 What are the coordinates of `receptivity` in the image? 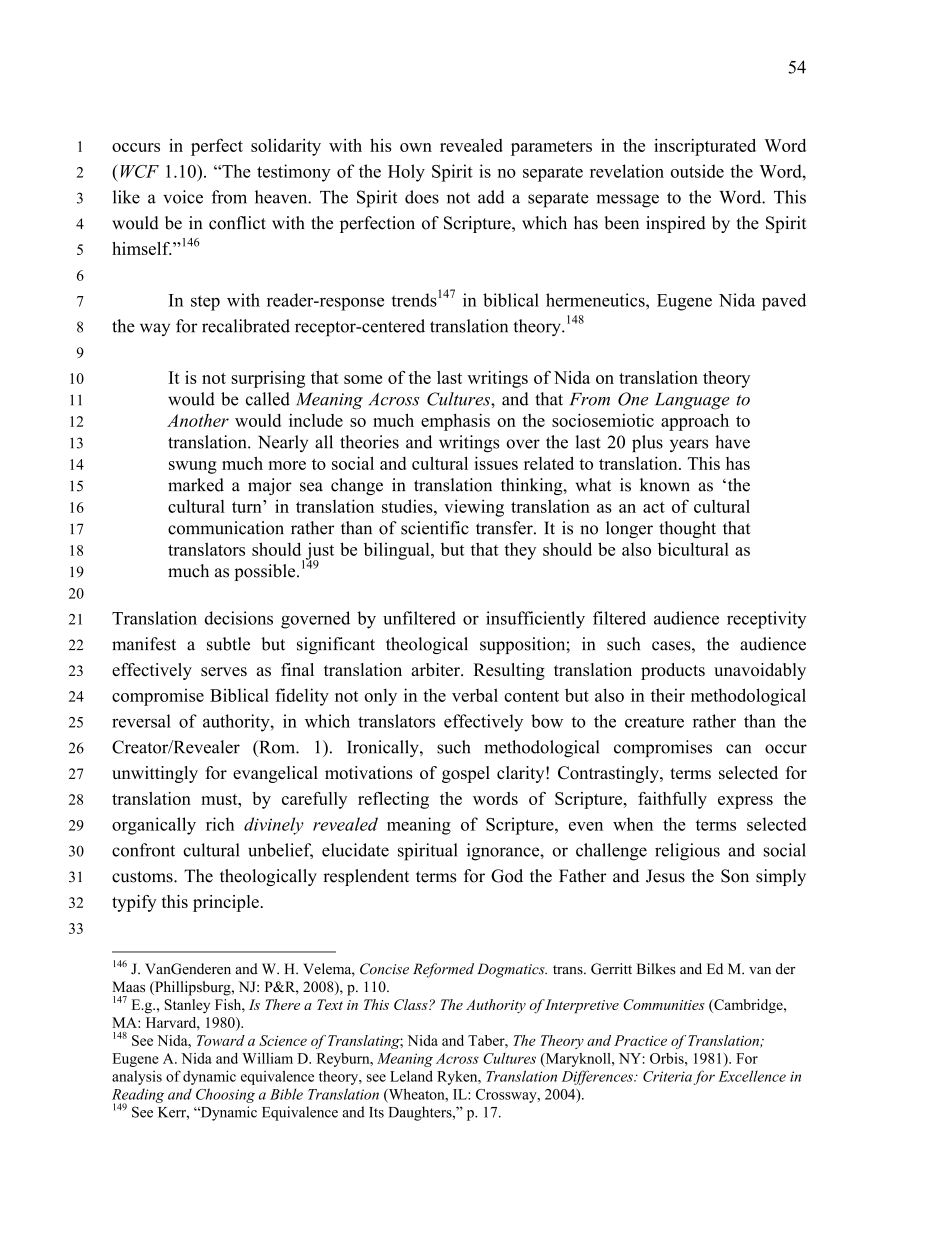 It's located at (767, 620).
